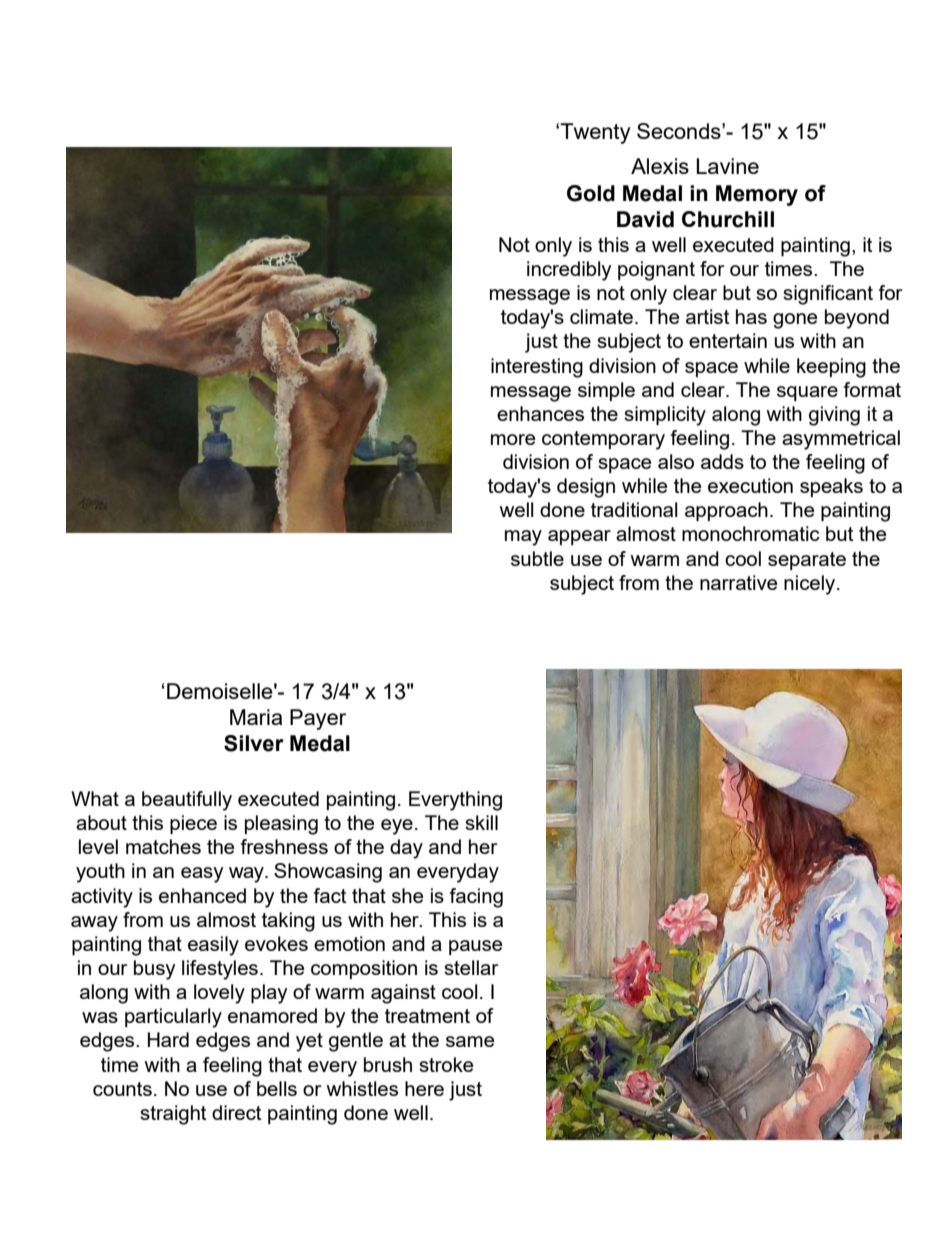  I want to click on may, so click(523, 538).
